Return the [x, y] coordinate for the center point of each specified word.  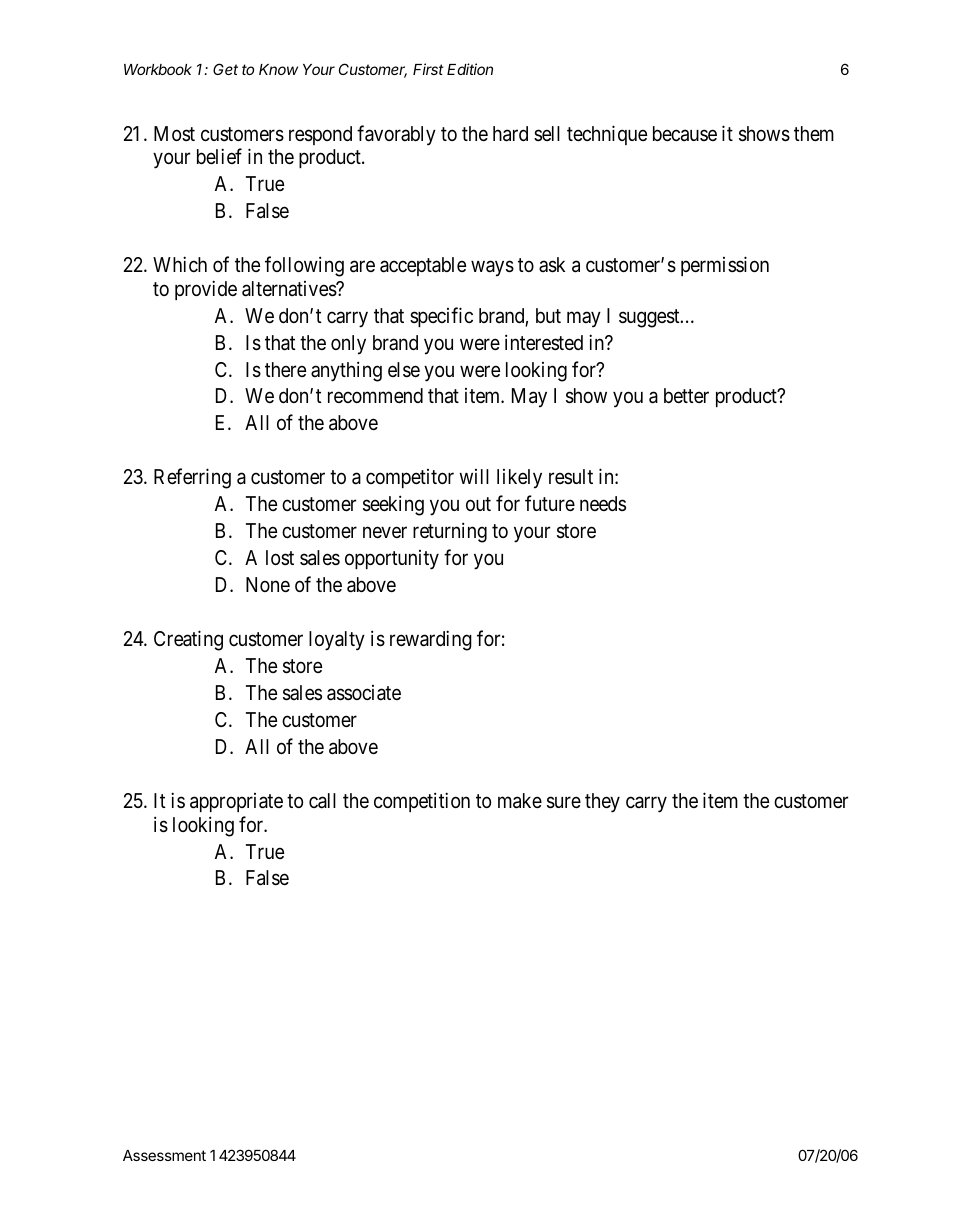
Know [278, 69]
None [268, 584]
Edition [470, 69]
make [520, 801]
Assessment [164, 1155]
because [685, 134]
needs [603, 503]
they [602, 803]
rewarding [431, 640]
